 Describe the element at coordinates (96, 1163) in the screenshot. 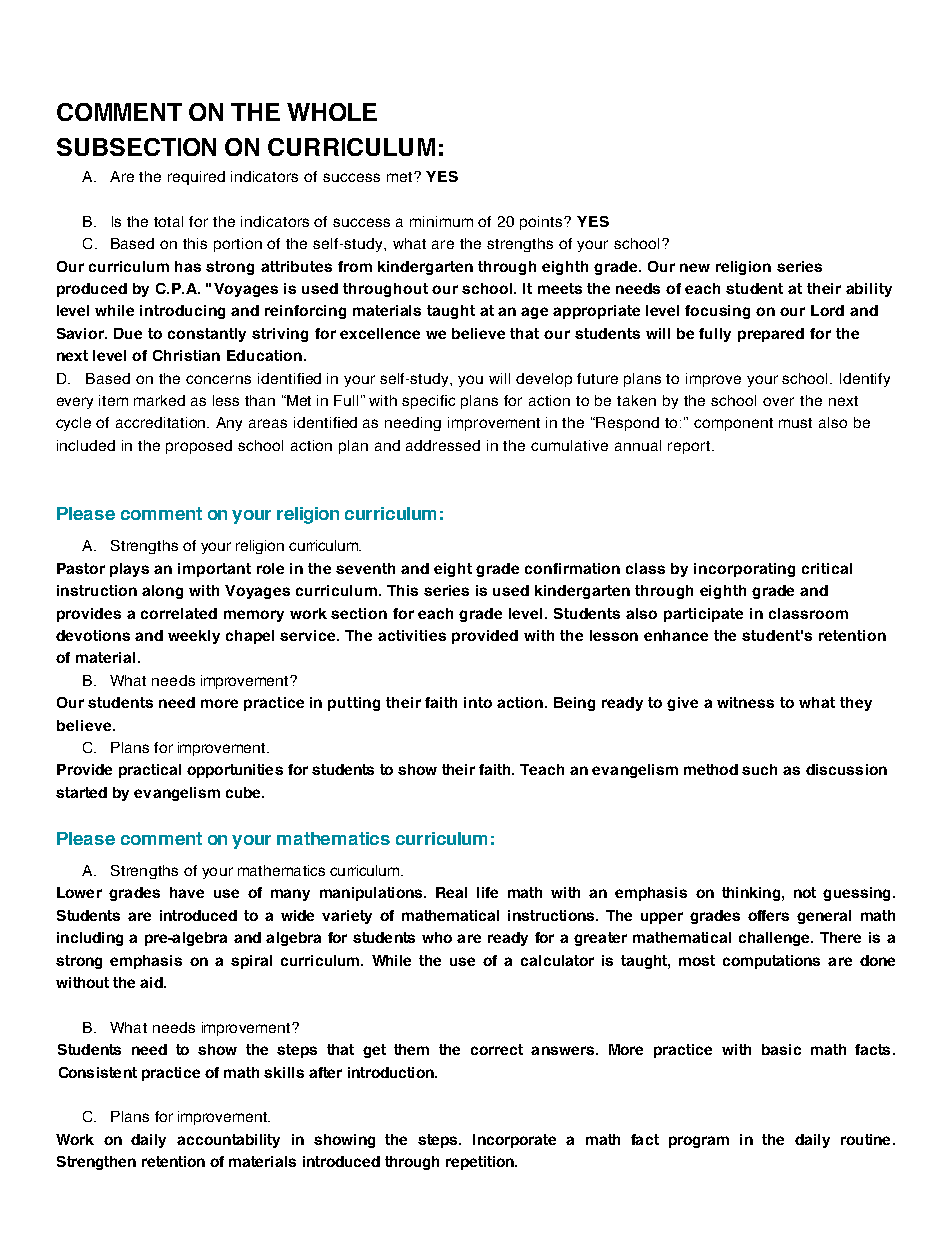

I see `Strengthen` at that location.
